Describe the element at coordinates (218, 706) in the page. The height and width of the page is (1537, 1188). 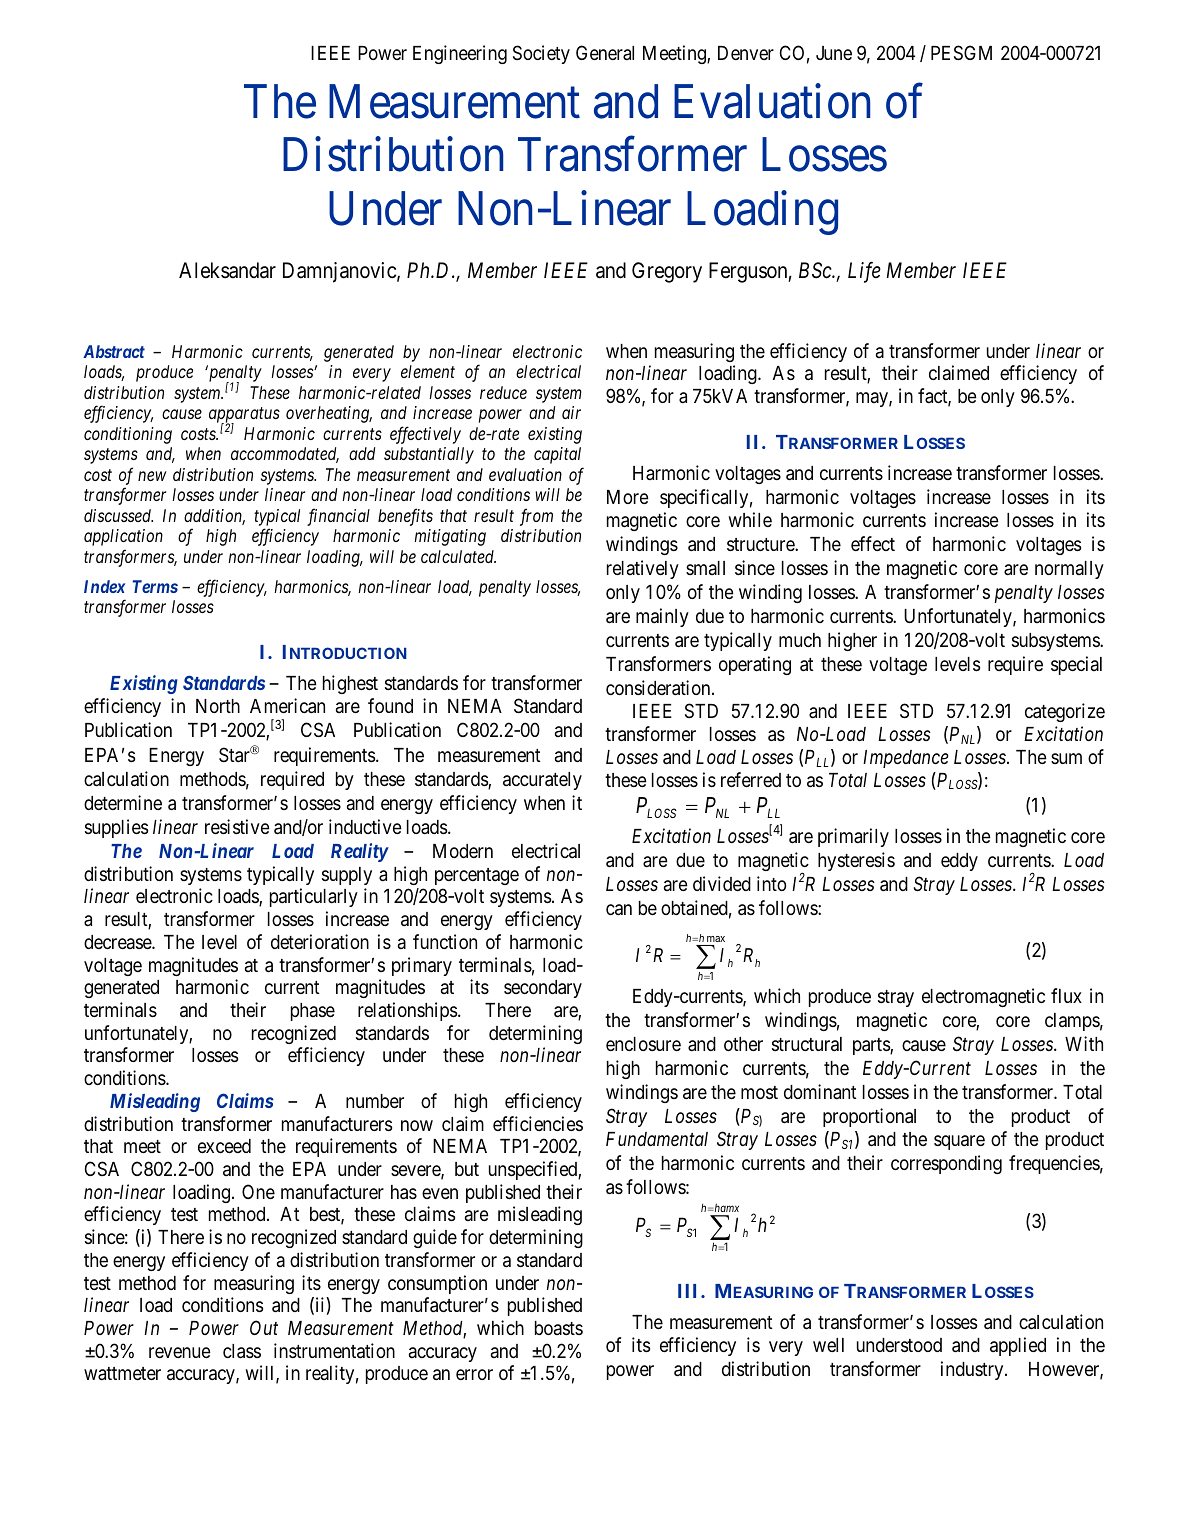
I see `North` at that location.
